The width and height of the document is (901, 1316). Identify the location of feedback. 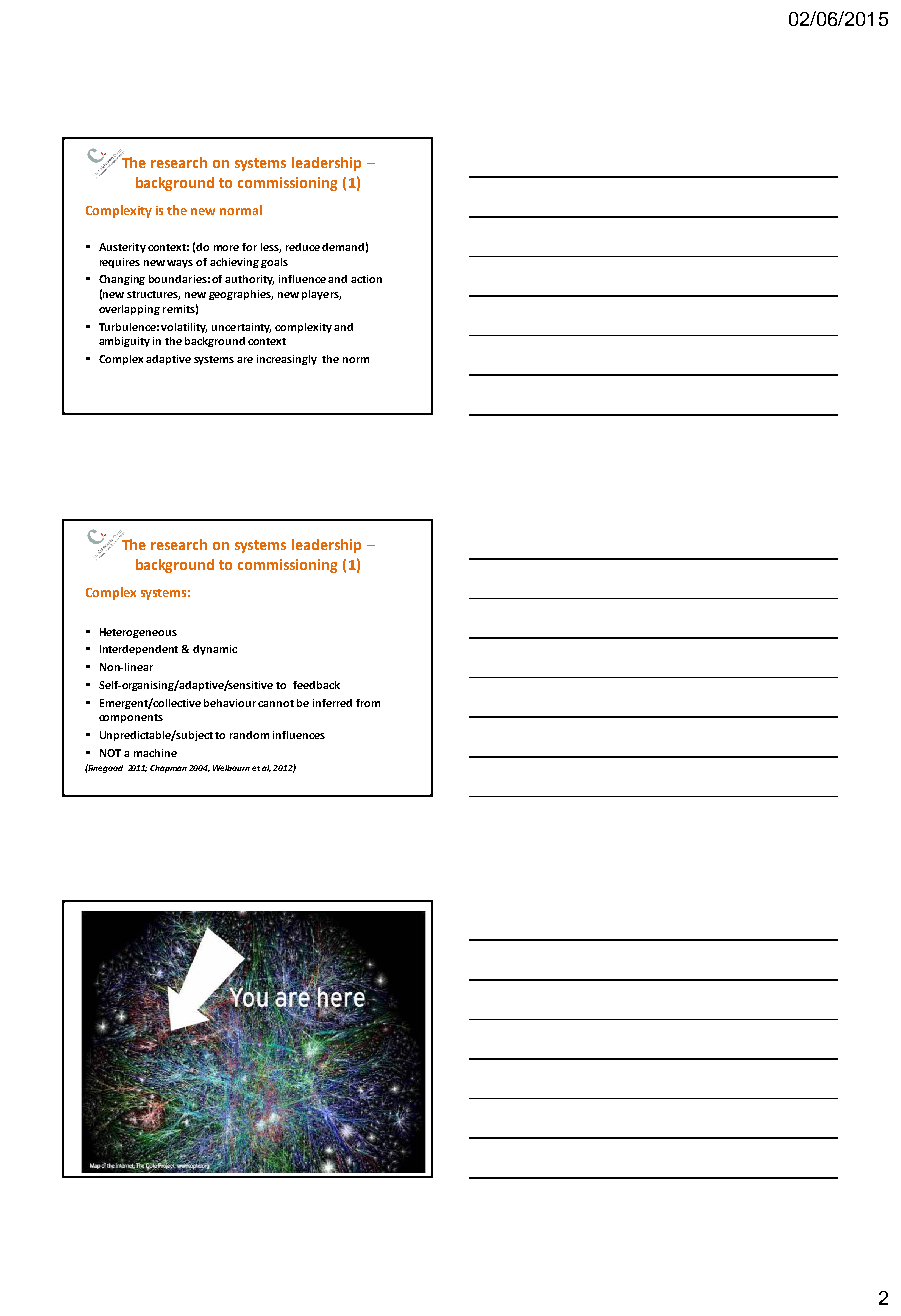
(316, 685).
